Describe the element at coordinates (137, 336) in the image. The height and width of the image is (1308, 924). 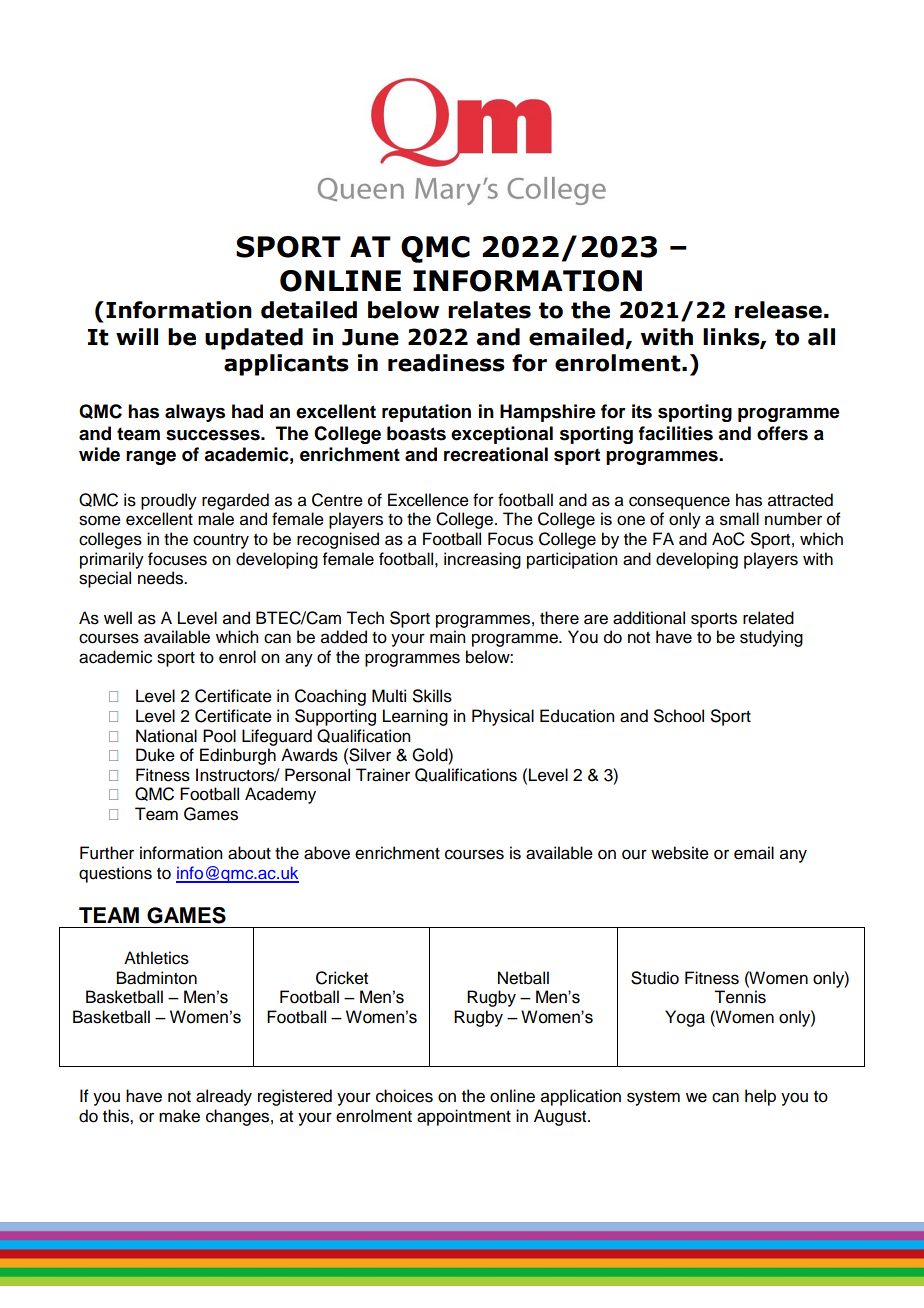
I see `will` at that location.
